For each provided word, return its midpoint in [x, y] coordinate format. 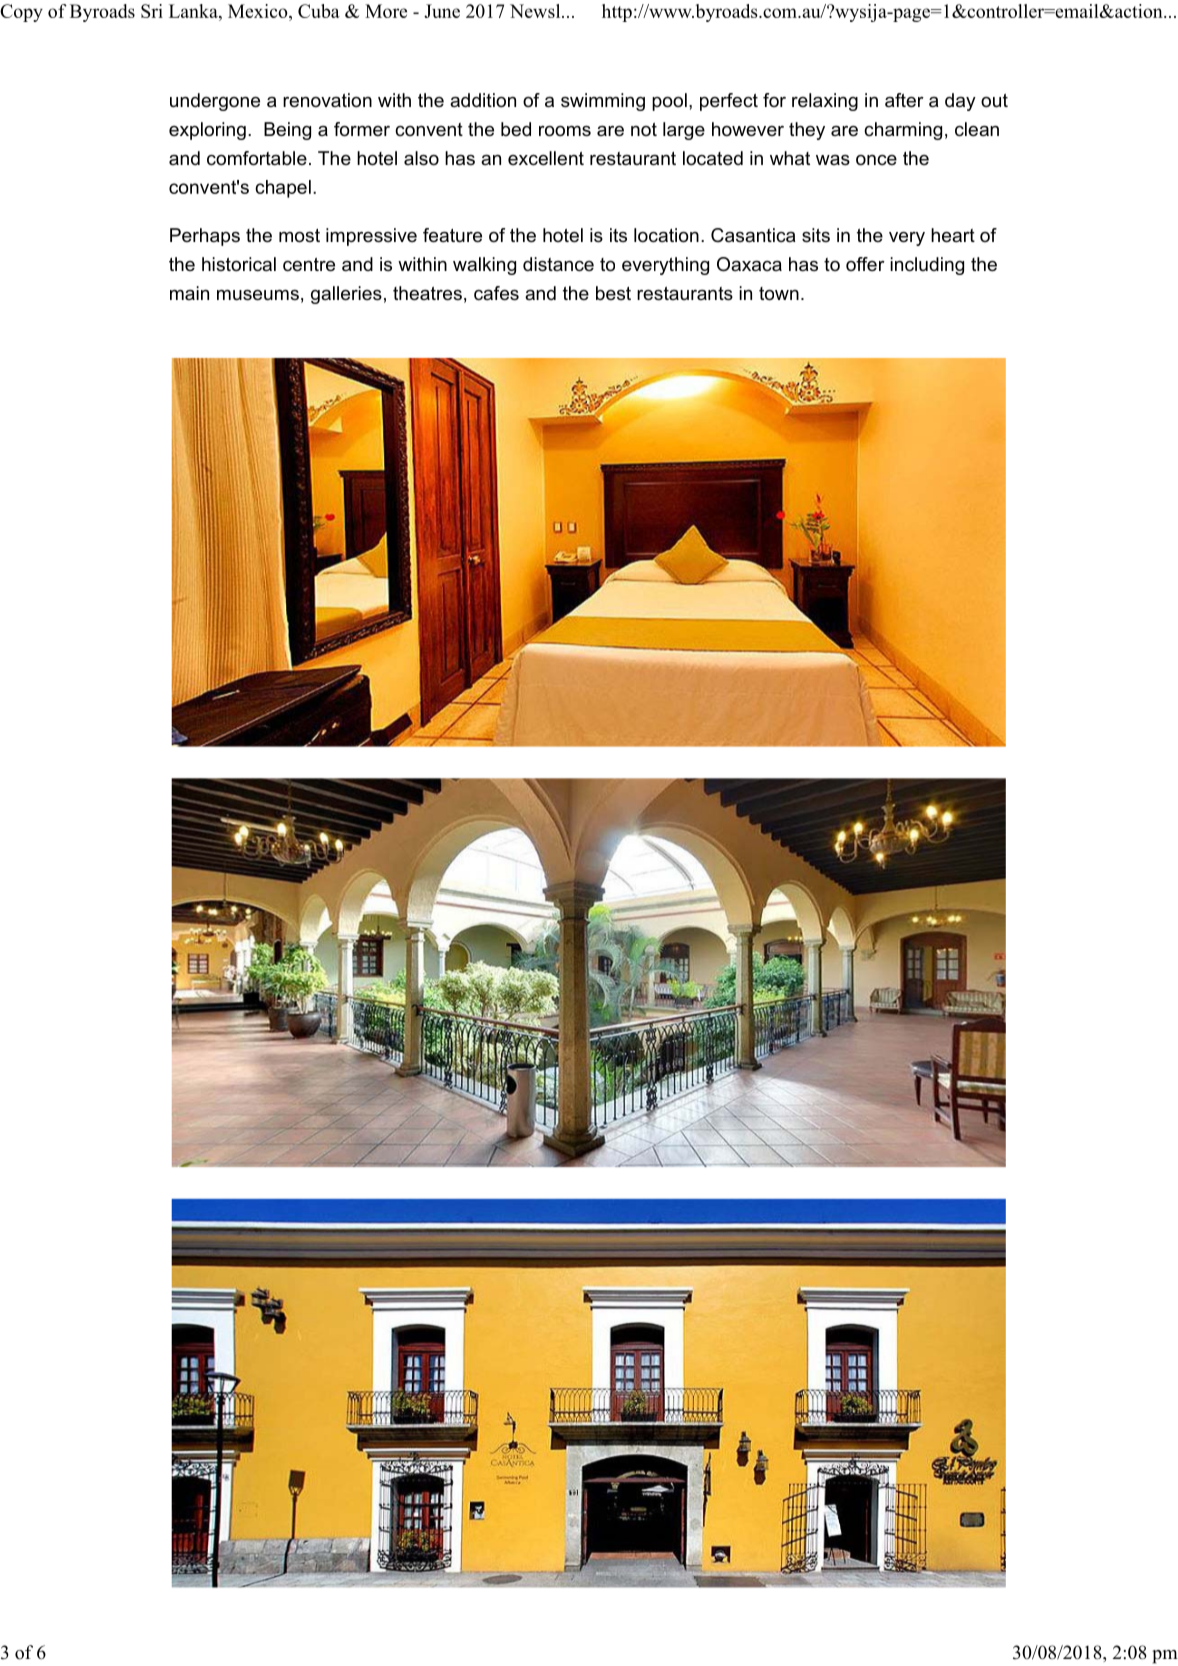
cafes [496, 293]
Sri [152, 11]
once [876, 160]
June [442, 11]
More [386, 11]
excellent [546, 158]
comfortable [257, 158]
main [189, 293]
